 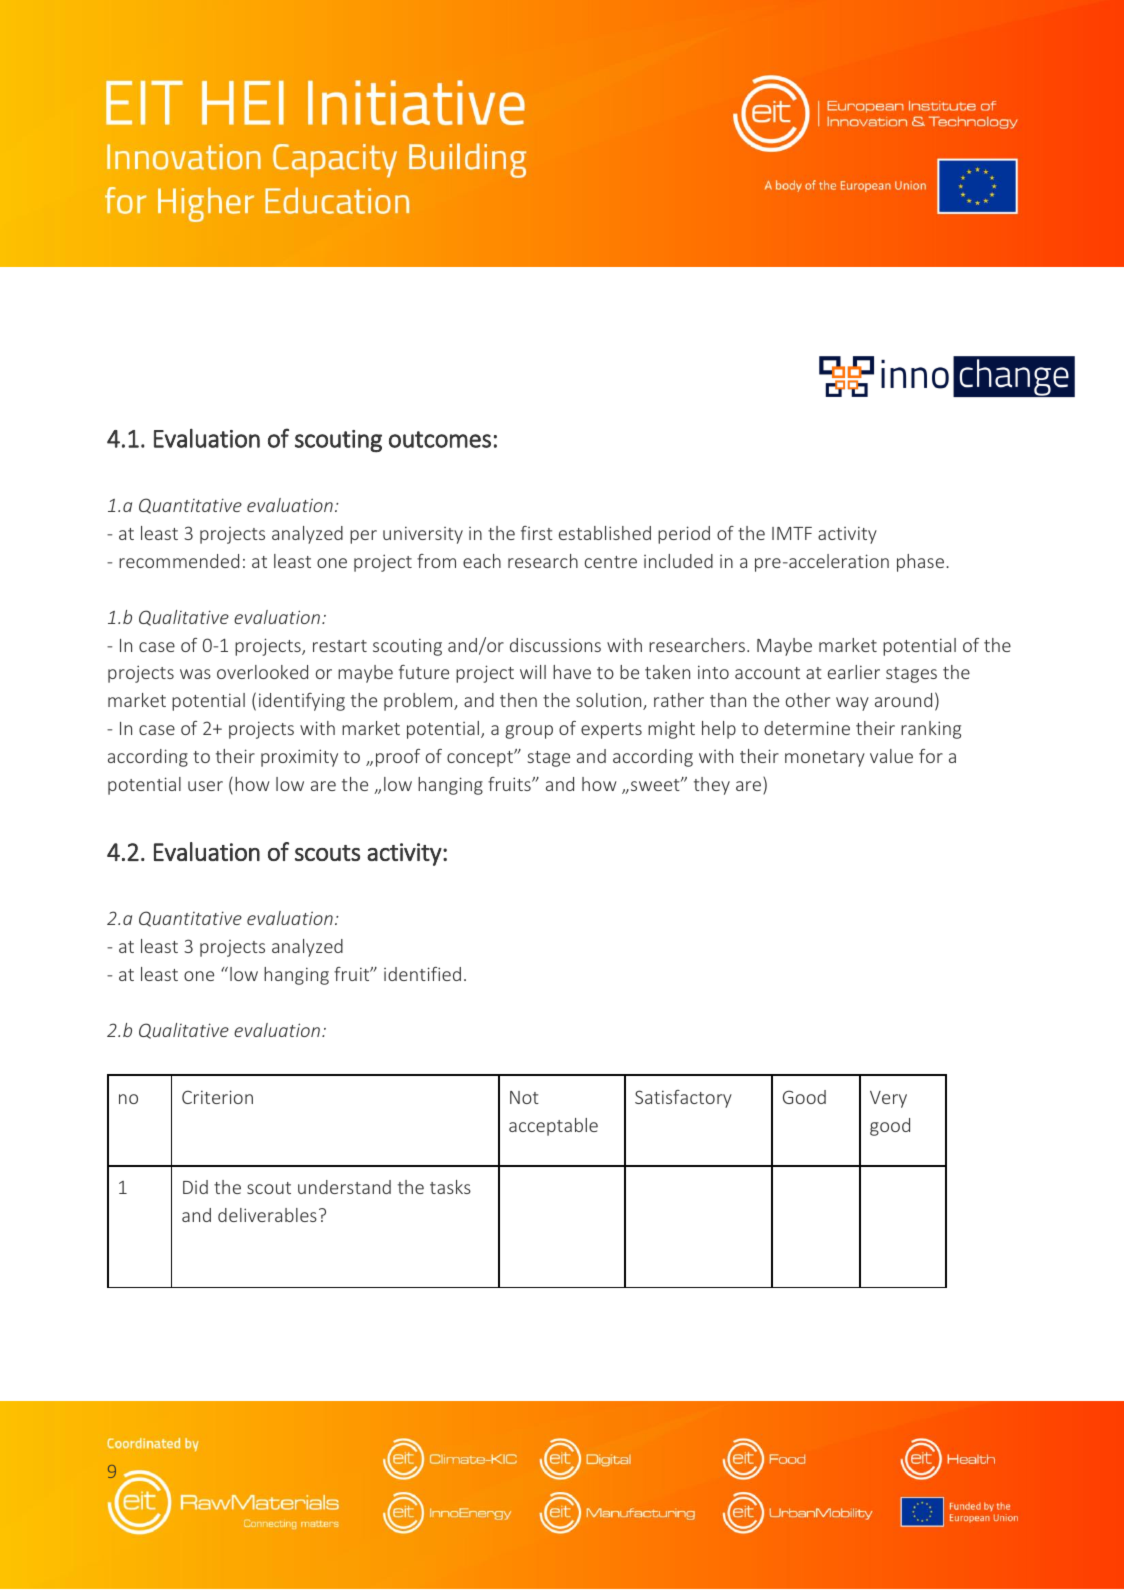 What do you see at coordinates (537, 533) in the screenshot?
I see `first` at bounding box center [537, 533].
